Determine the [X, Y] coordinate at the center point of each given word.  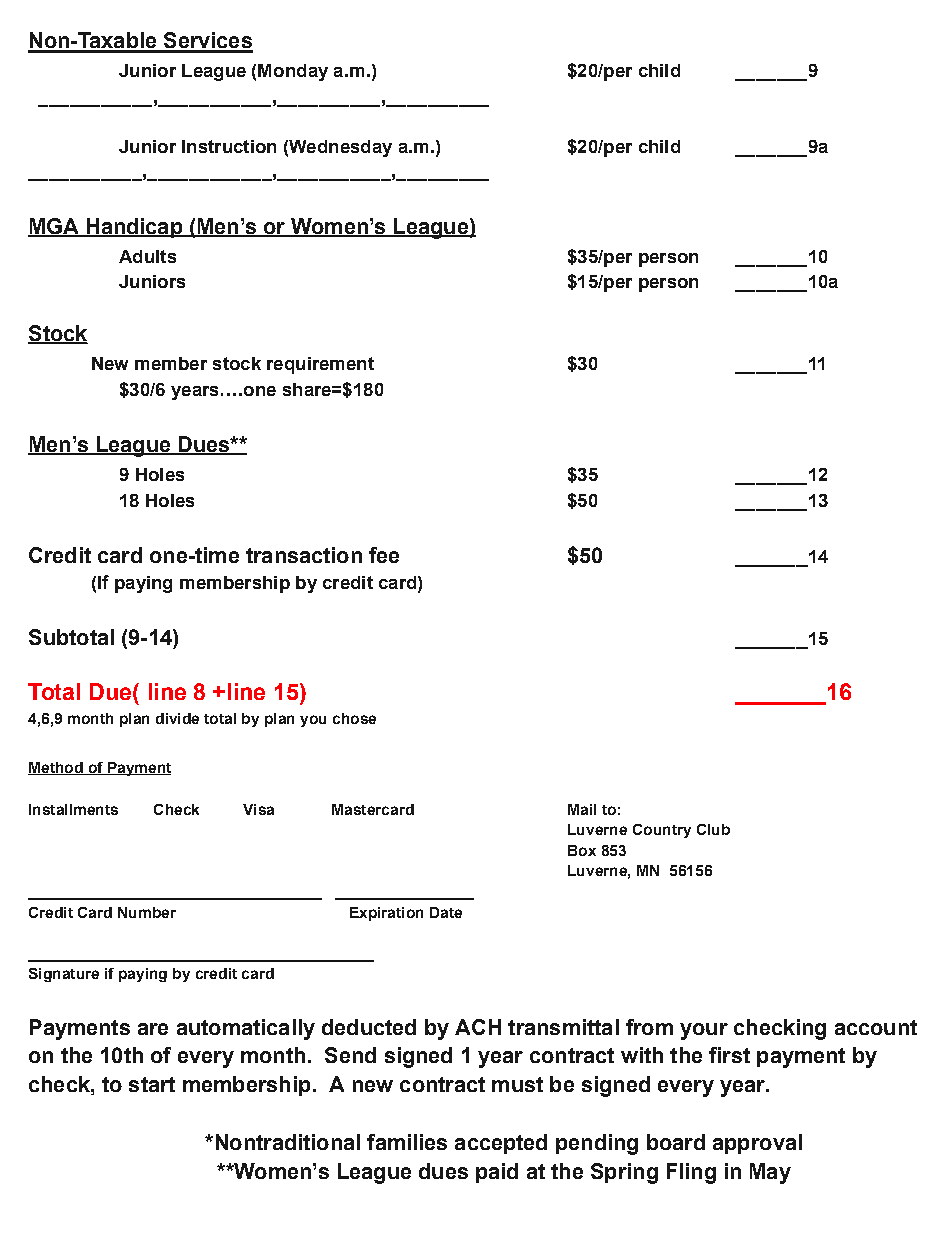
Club [713, 829]
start [152, 1084]
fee [384, 555]
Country [662, 831]
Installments [73, 809]
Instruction [229, 146]
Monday [293, 72]
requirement [320, 365]
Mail [582, 809]
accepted [501, 1144]
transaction [304, 555]
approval [757, 1144]
